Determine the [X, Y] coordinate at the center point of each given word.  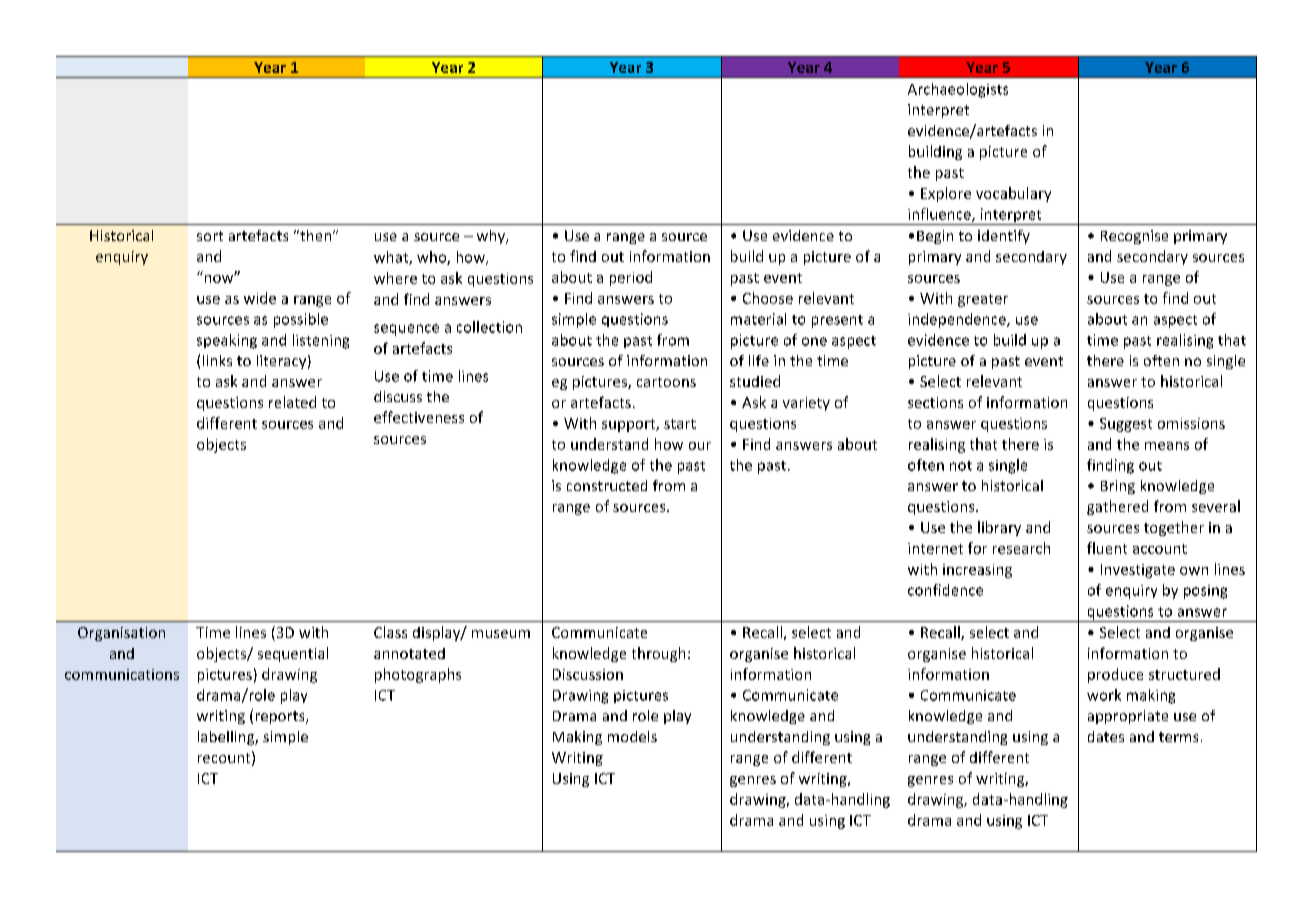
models [632, 736]
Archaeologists [958, 90]
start [680, 424]
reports [281, 717]
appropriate [1128, 717]
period [631, 278]
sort [210, 236]
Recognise [1134, 237]
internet [935, 548]
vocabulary [1013, 194]
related [292, 402]
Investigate [1138, 571]
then [316, 235]
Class [390, 632]
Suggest [1126, 425]
